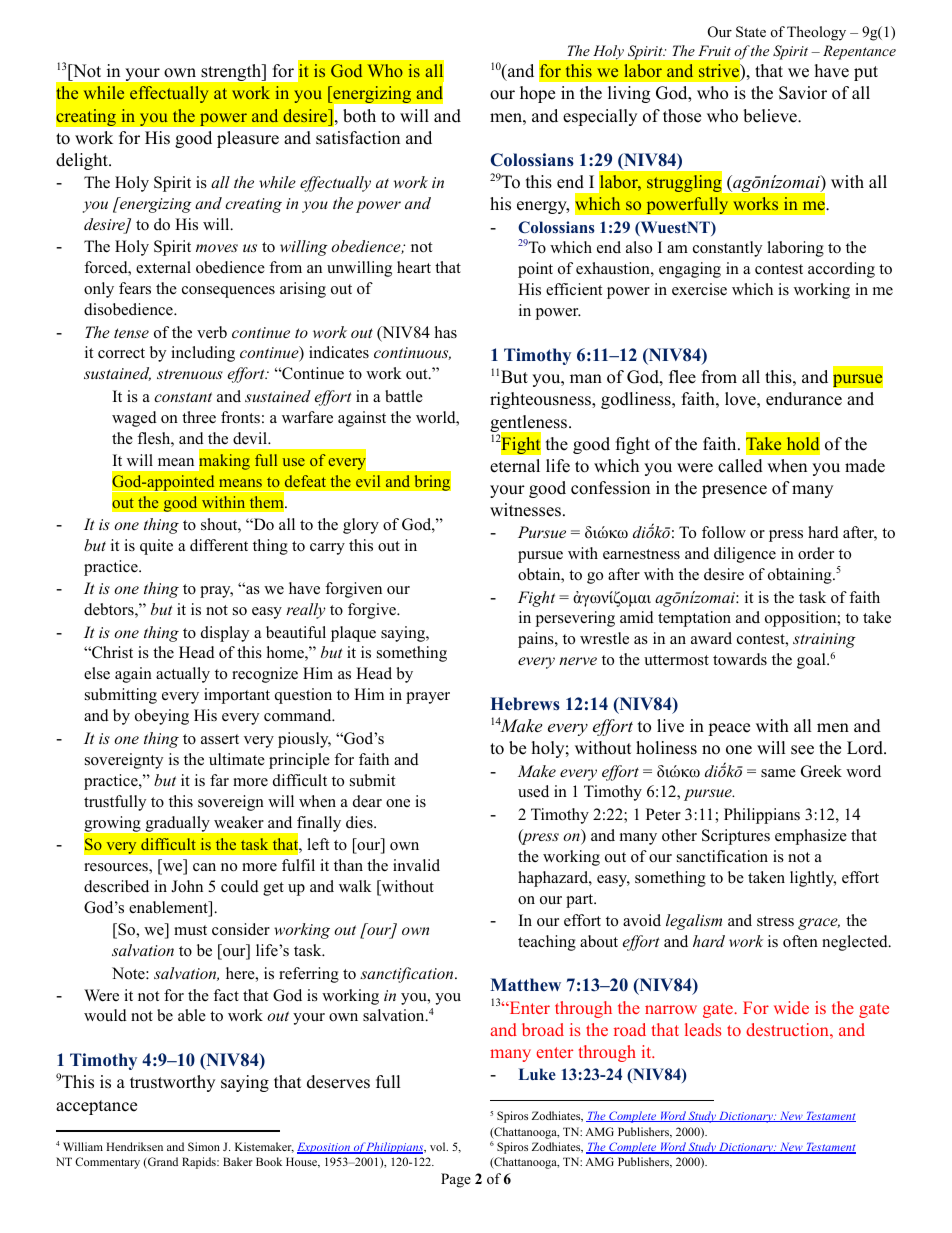 This image has width=952, height=1233. I want to click on endurance, so click(804, 399).
